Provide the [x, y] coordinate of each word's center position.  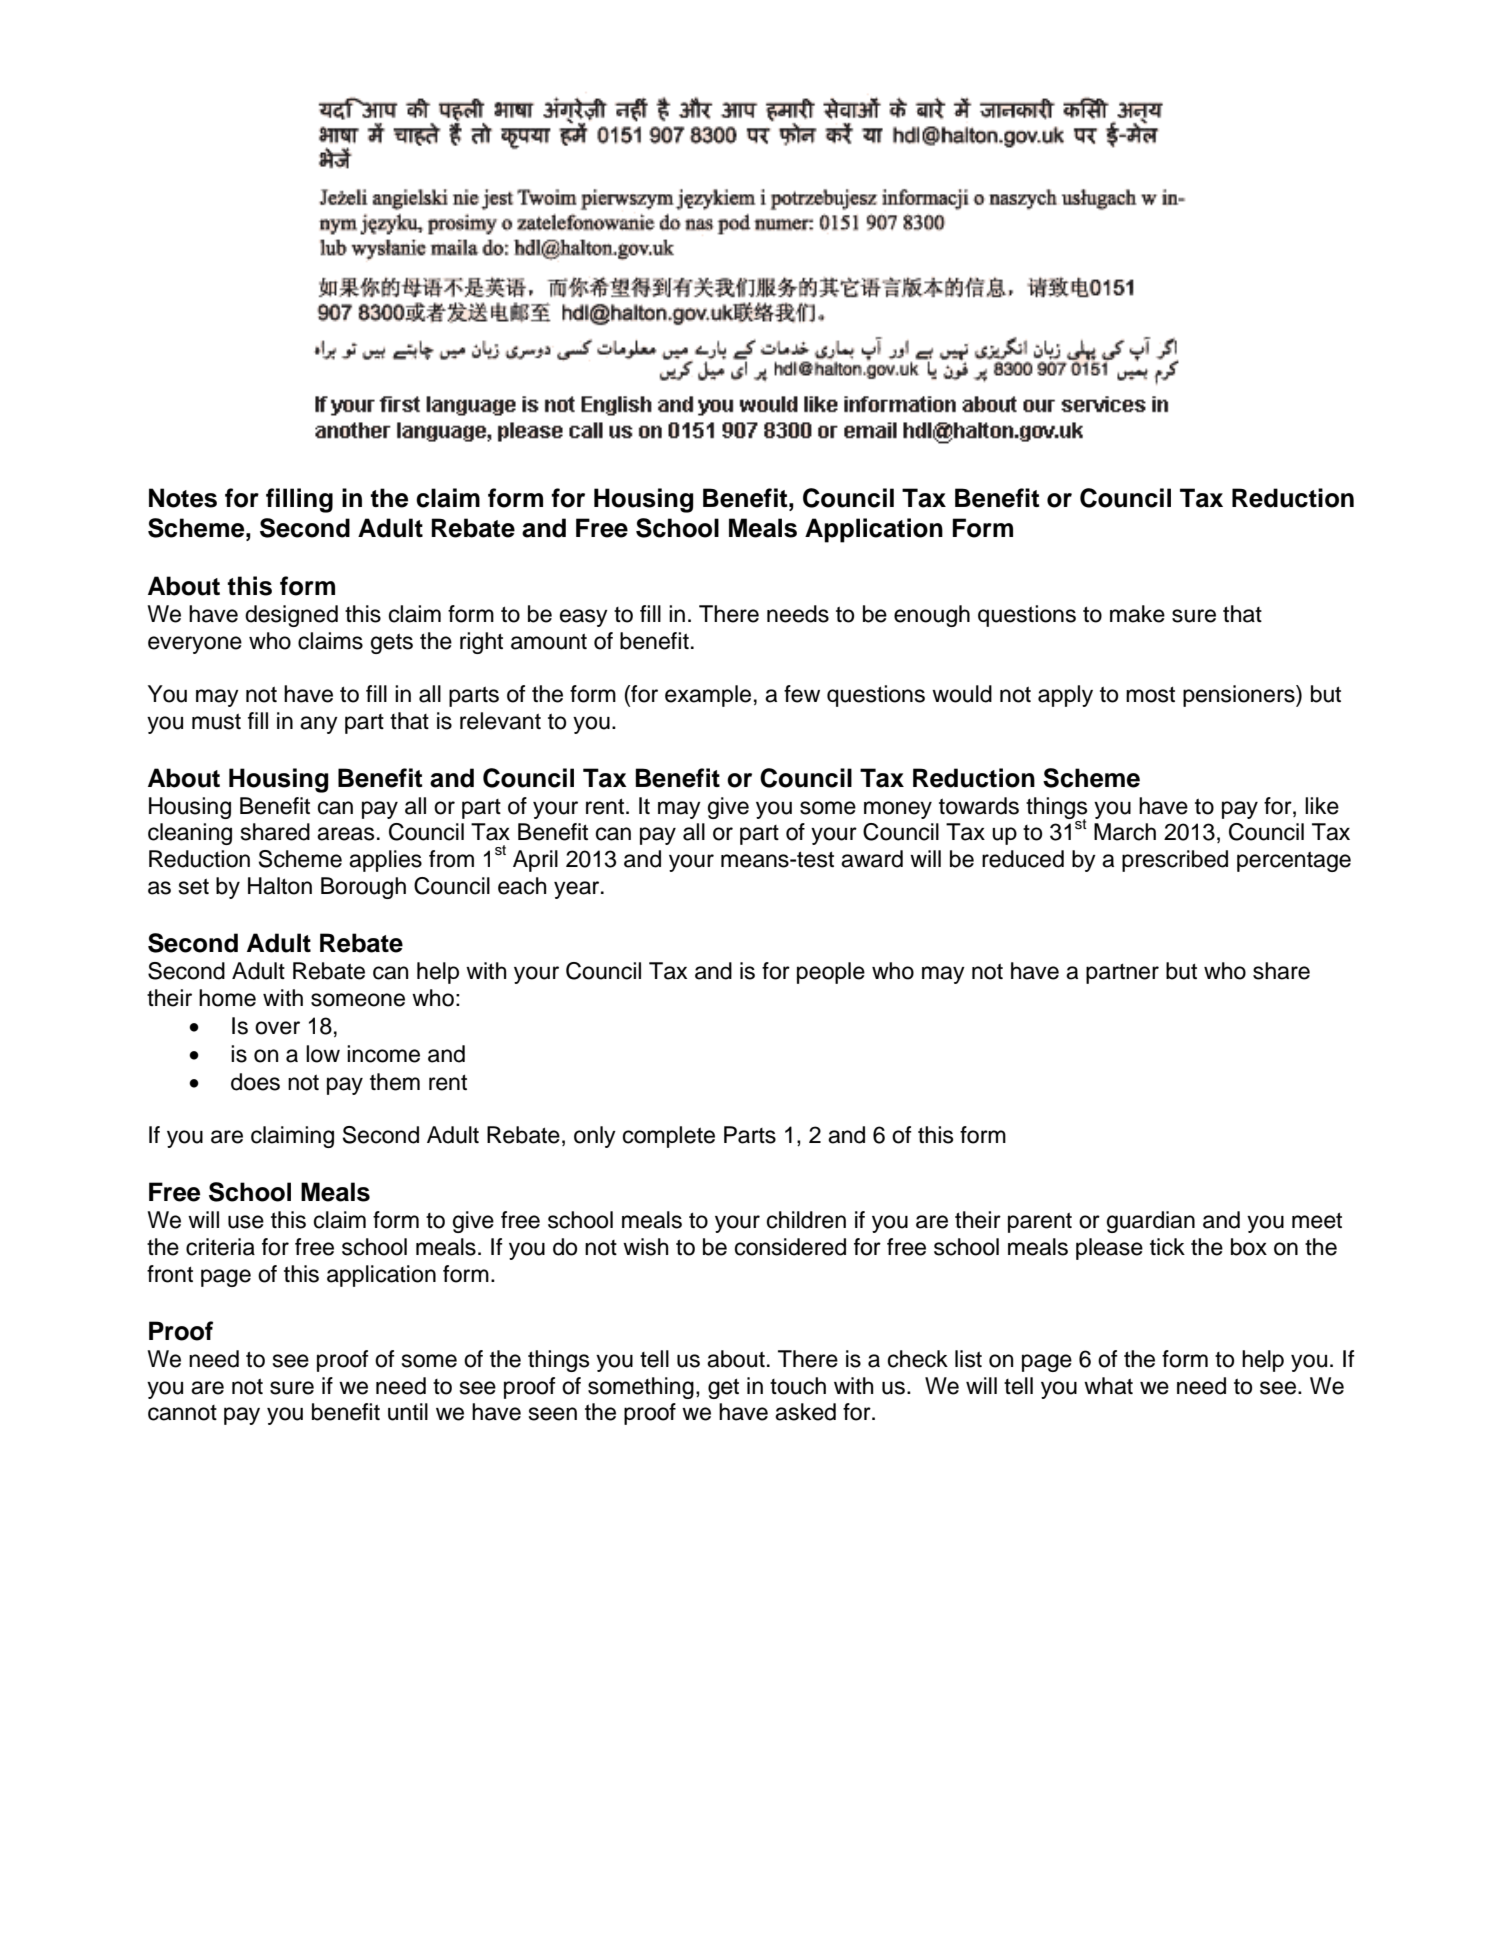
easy [584, 618]
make [1137, 614]
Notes [183, 498]
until [408, 1412]
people [831, 973]
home [227, 998]
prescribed [1175, 861]
